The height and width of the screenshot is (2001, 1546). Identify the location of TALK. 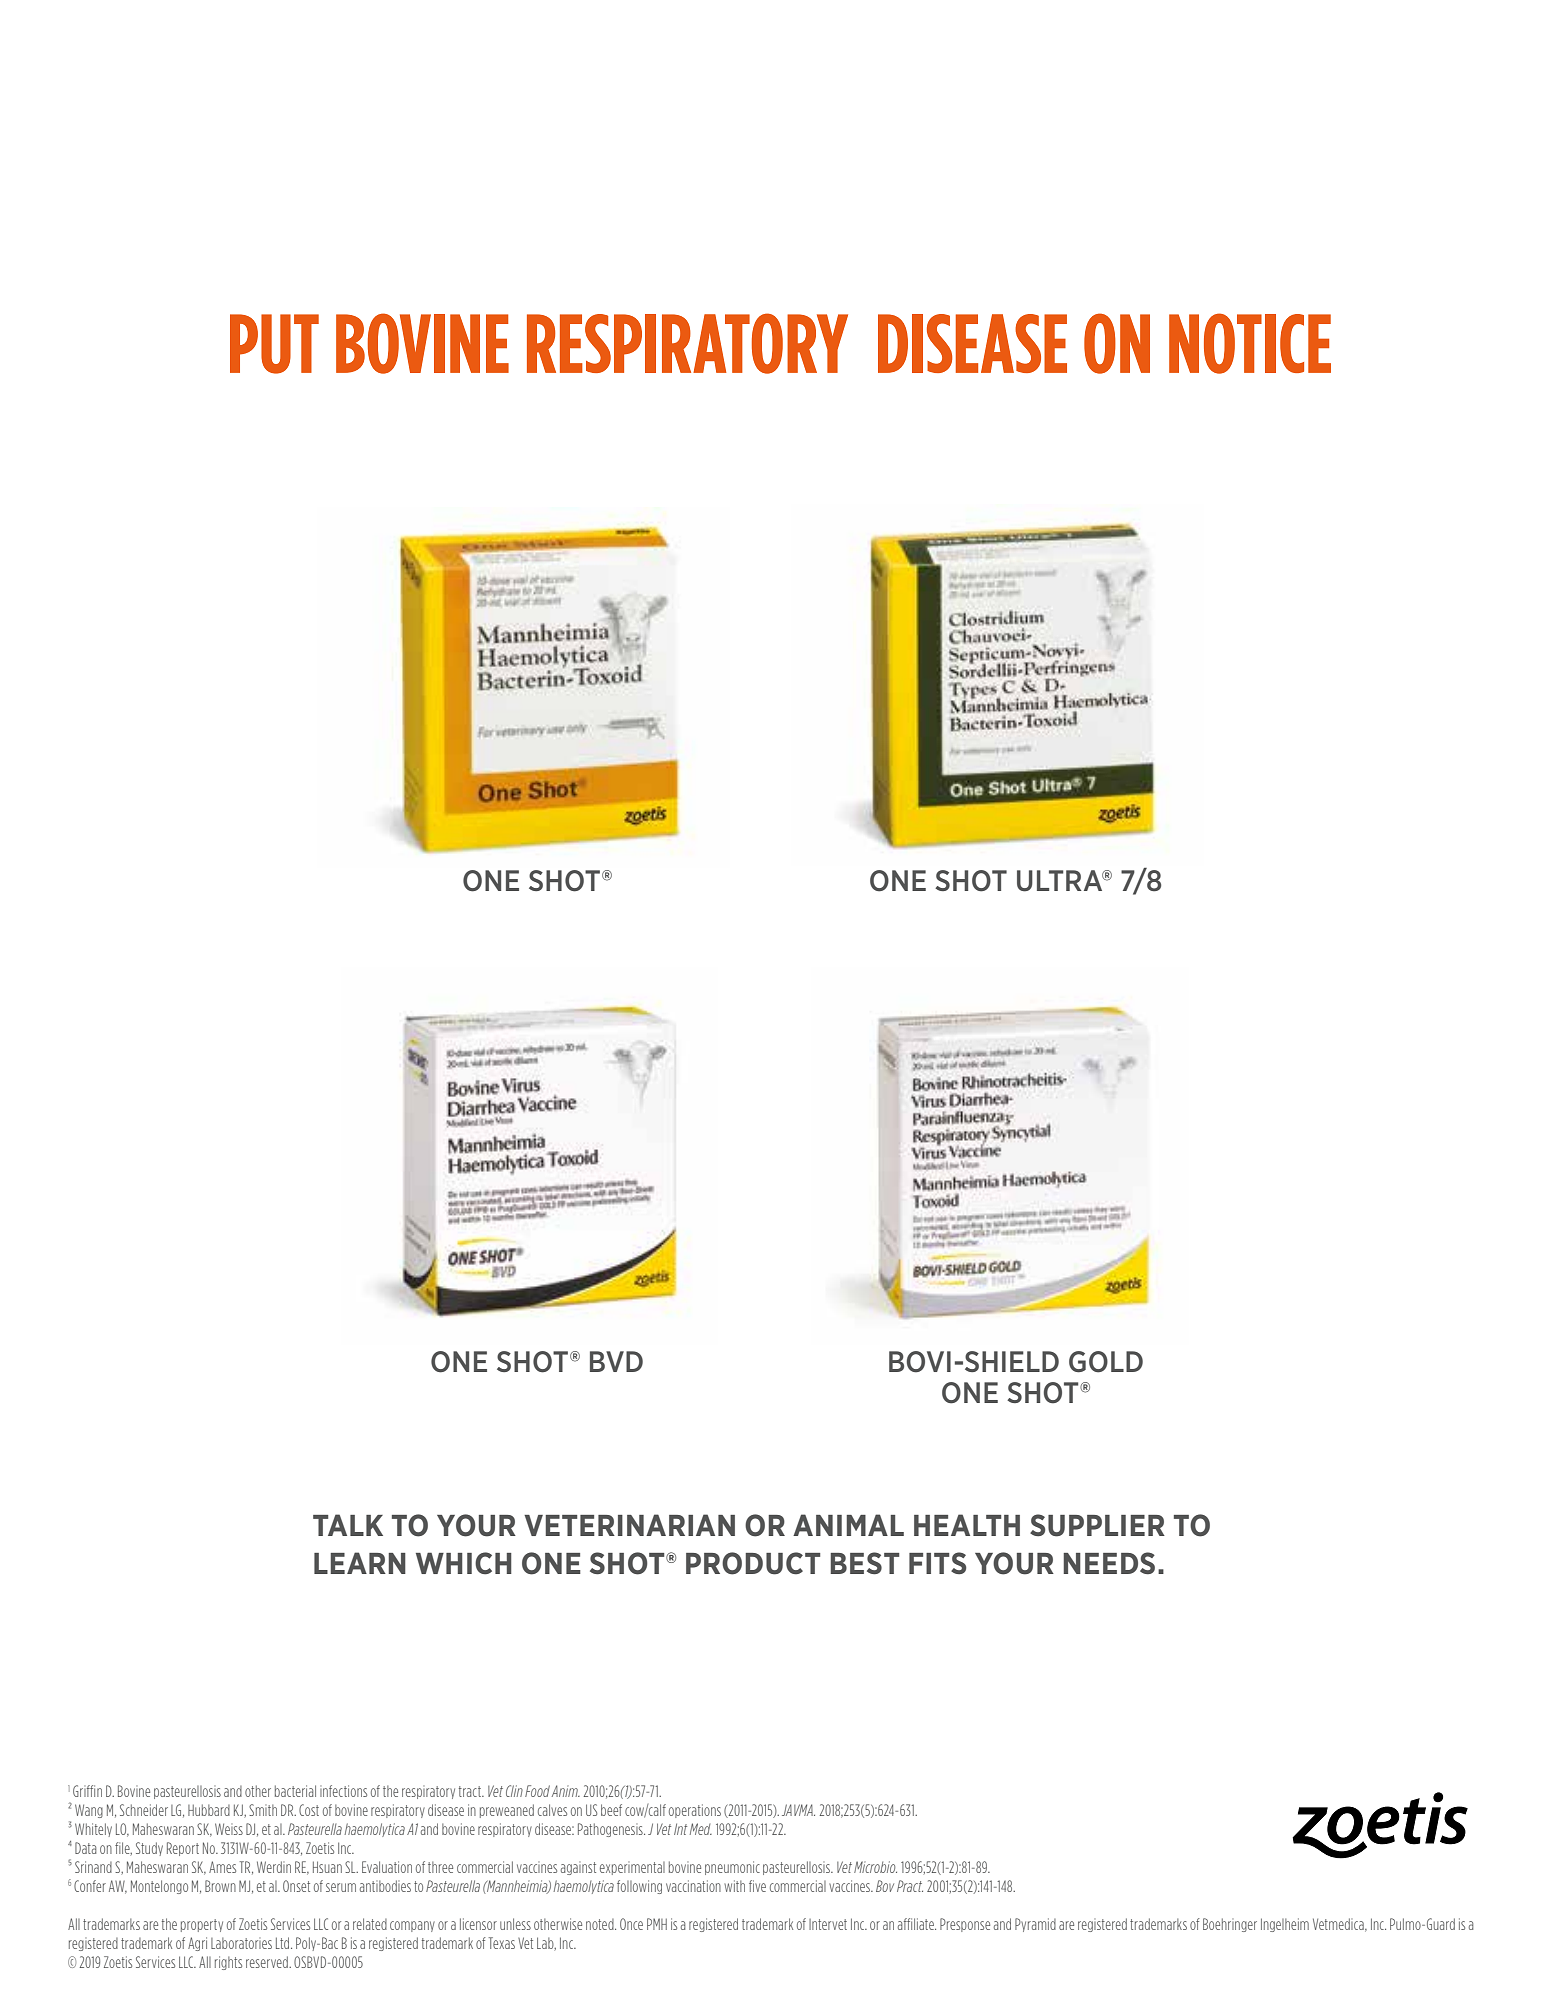
(348, 1525).
